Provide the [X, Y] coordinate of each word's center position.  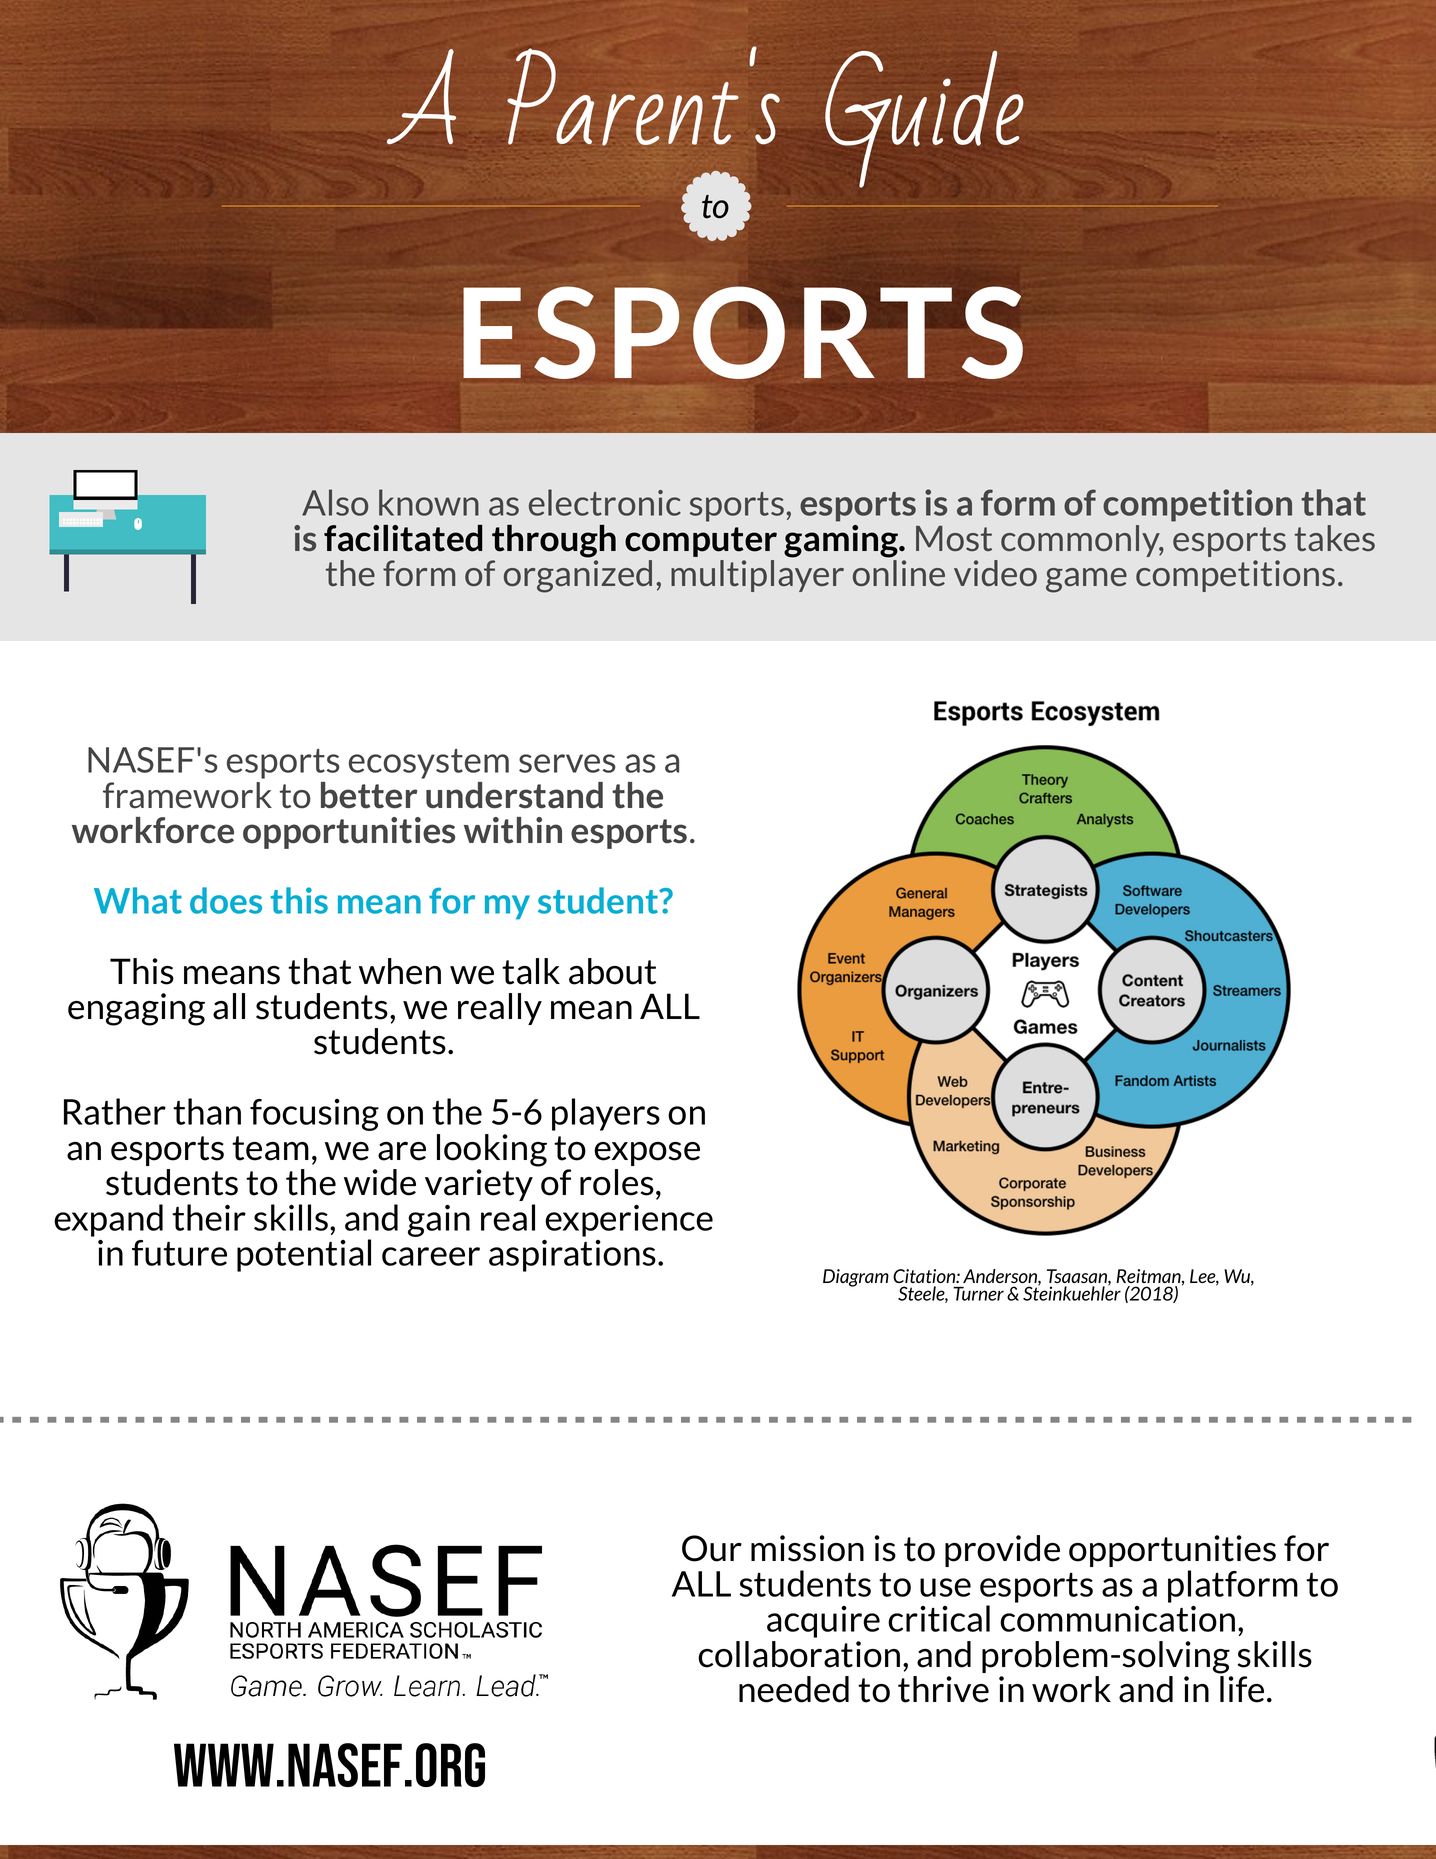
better [369, 795]
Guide [924, 119]
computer [701, 542]
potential [304, 1255]
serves [567, 763]
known [429, 502]
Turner [978, 1294]
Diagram [856, 1278]
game [1086, 580]
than [207, 1111]
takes [1335, 538]
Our [712, 1548]
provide [1002, 1551]
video [995, 573]
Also [335, 502]
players [606, 1114]
